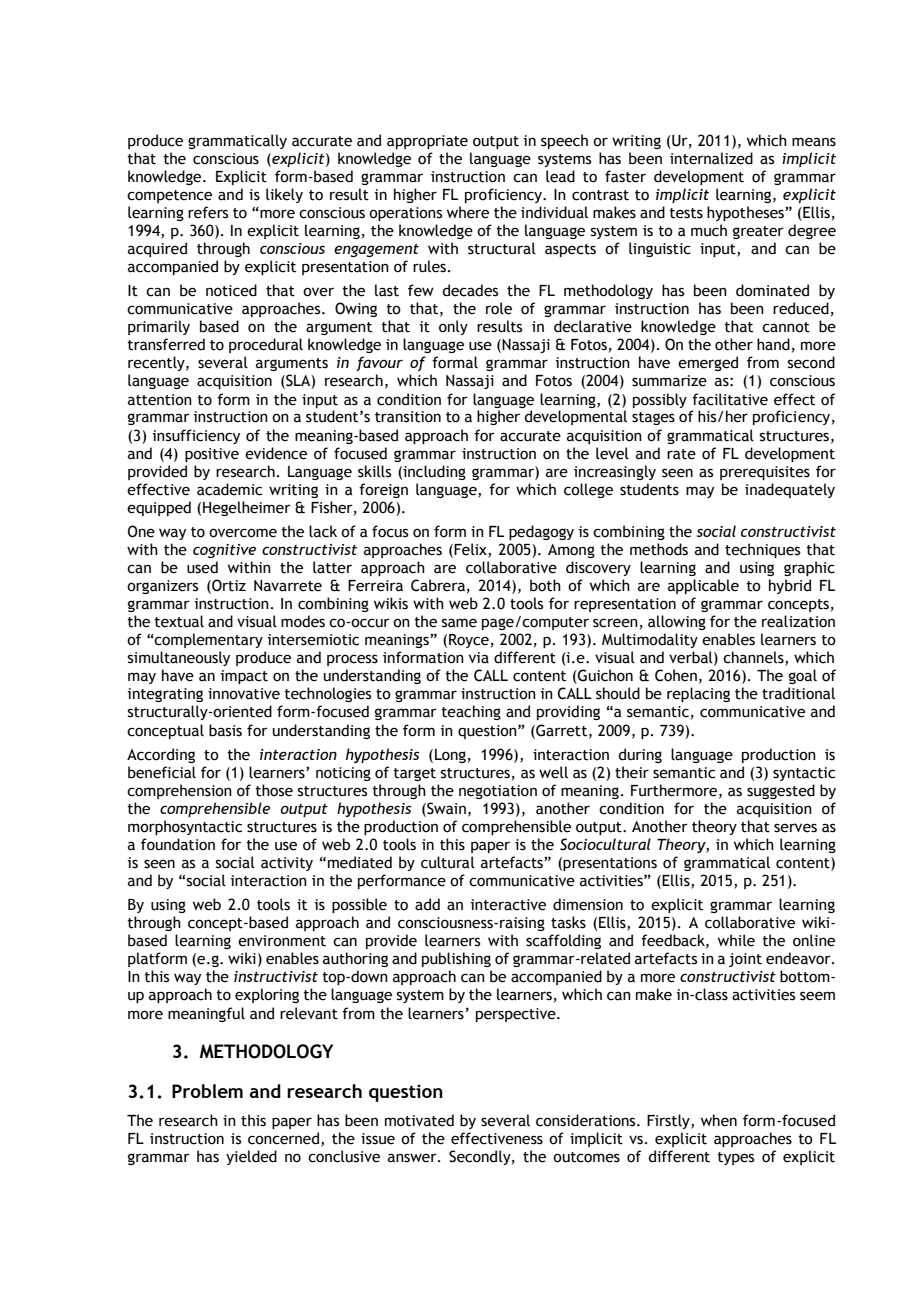 This screenshot has height=1308, width=924. I want to click on basis, so click(225, 730).
